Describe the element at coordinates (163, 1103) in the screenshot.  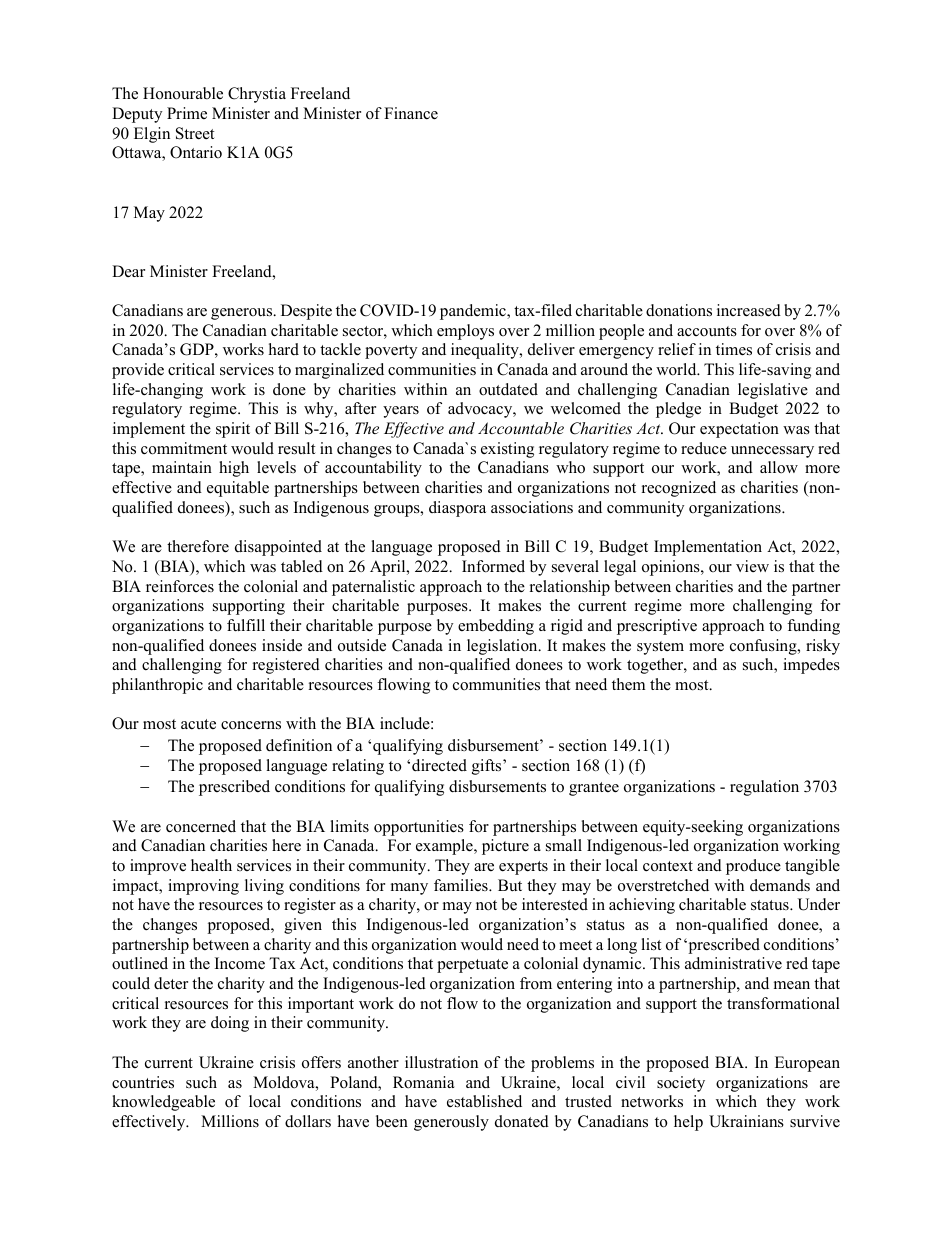
I see `knowledgeable` at that location.
